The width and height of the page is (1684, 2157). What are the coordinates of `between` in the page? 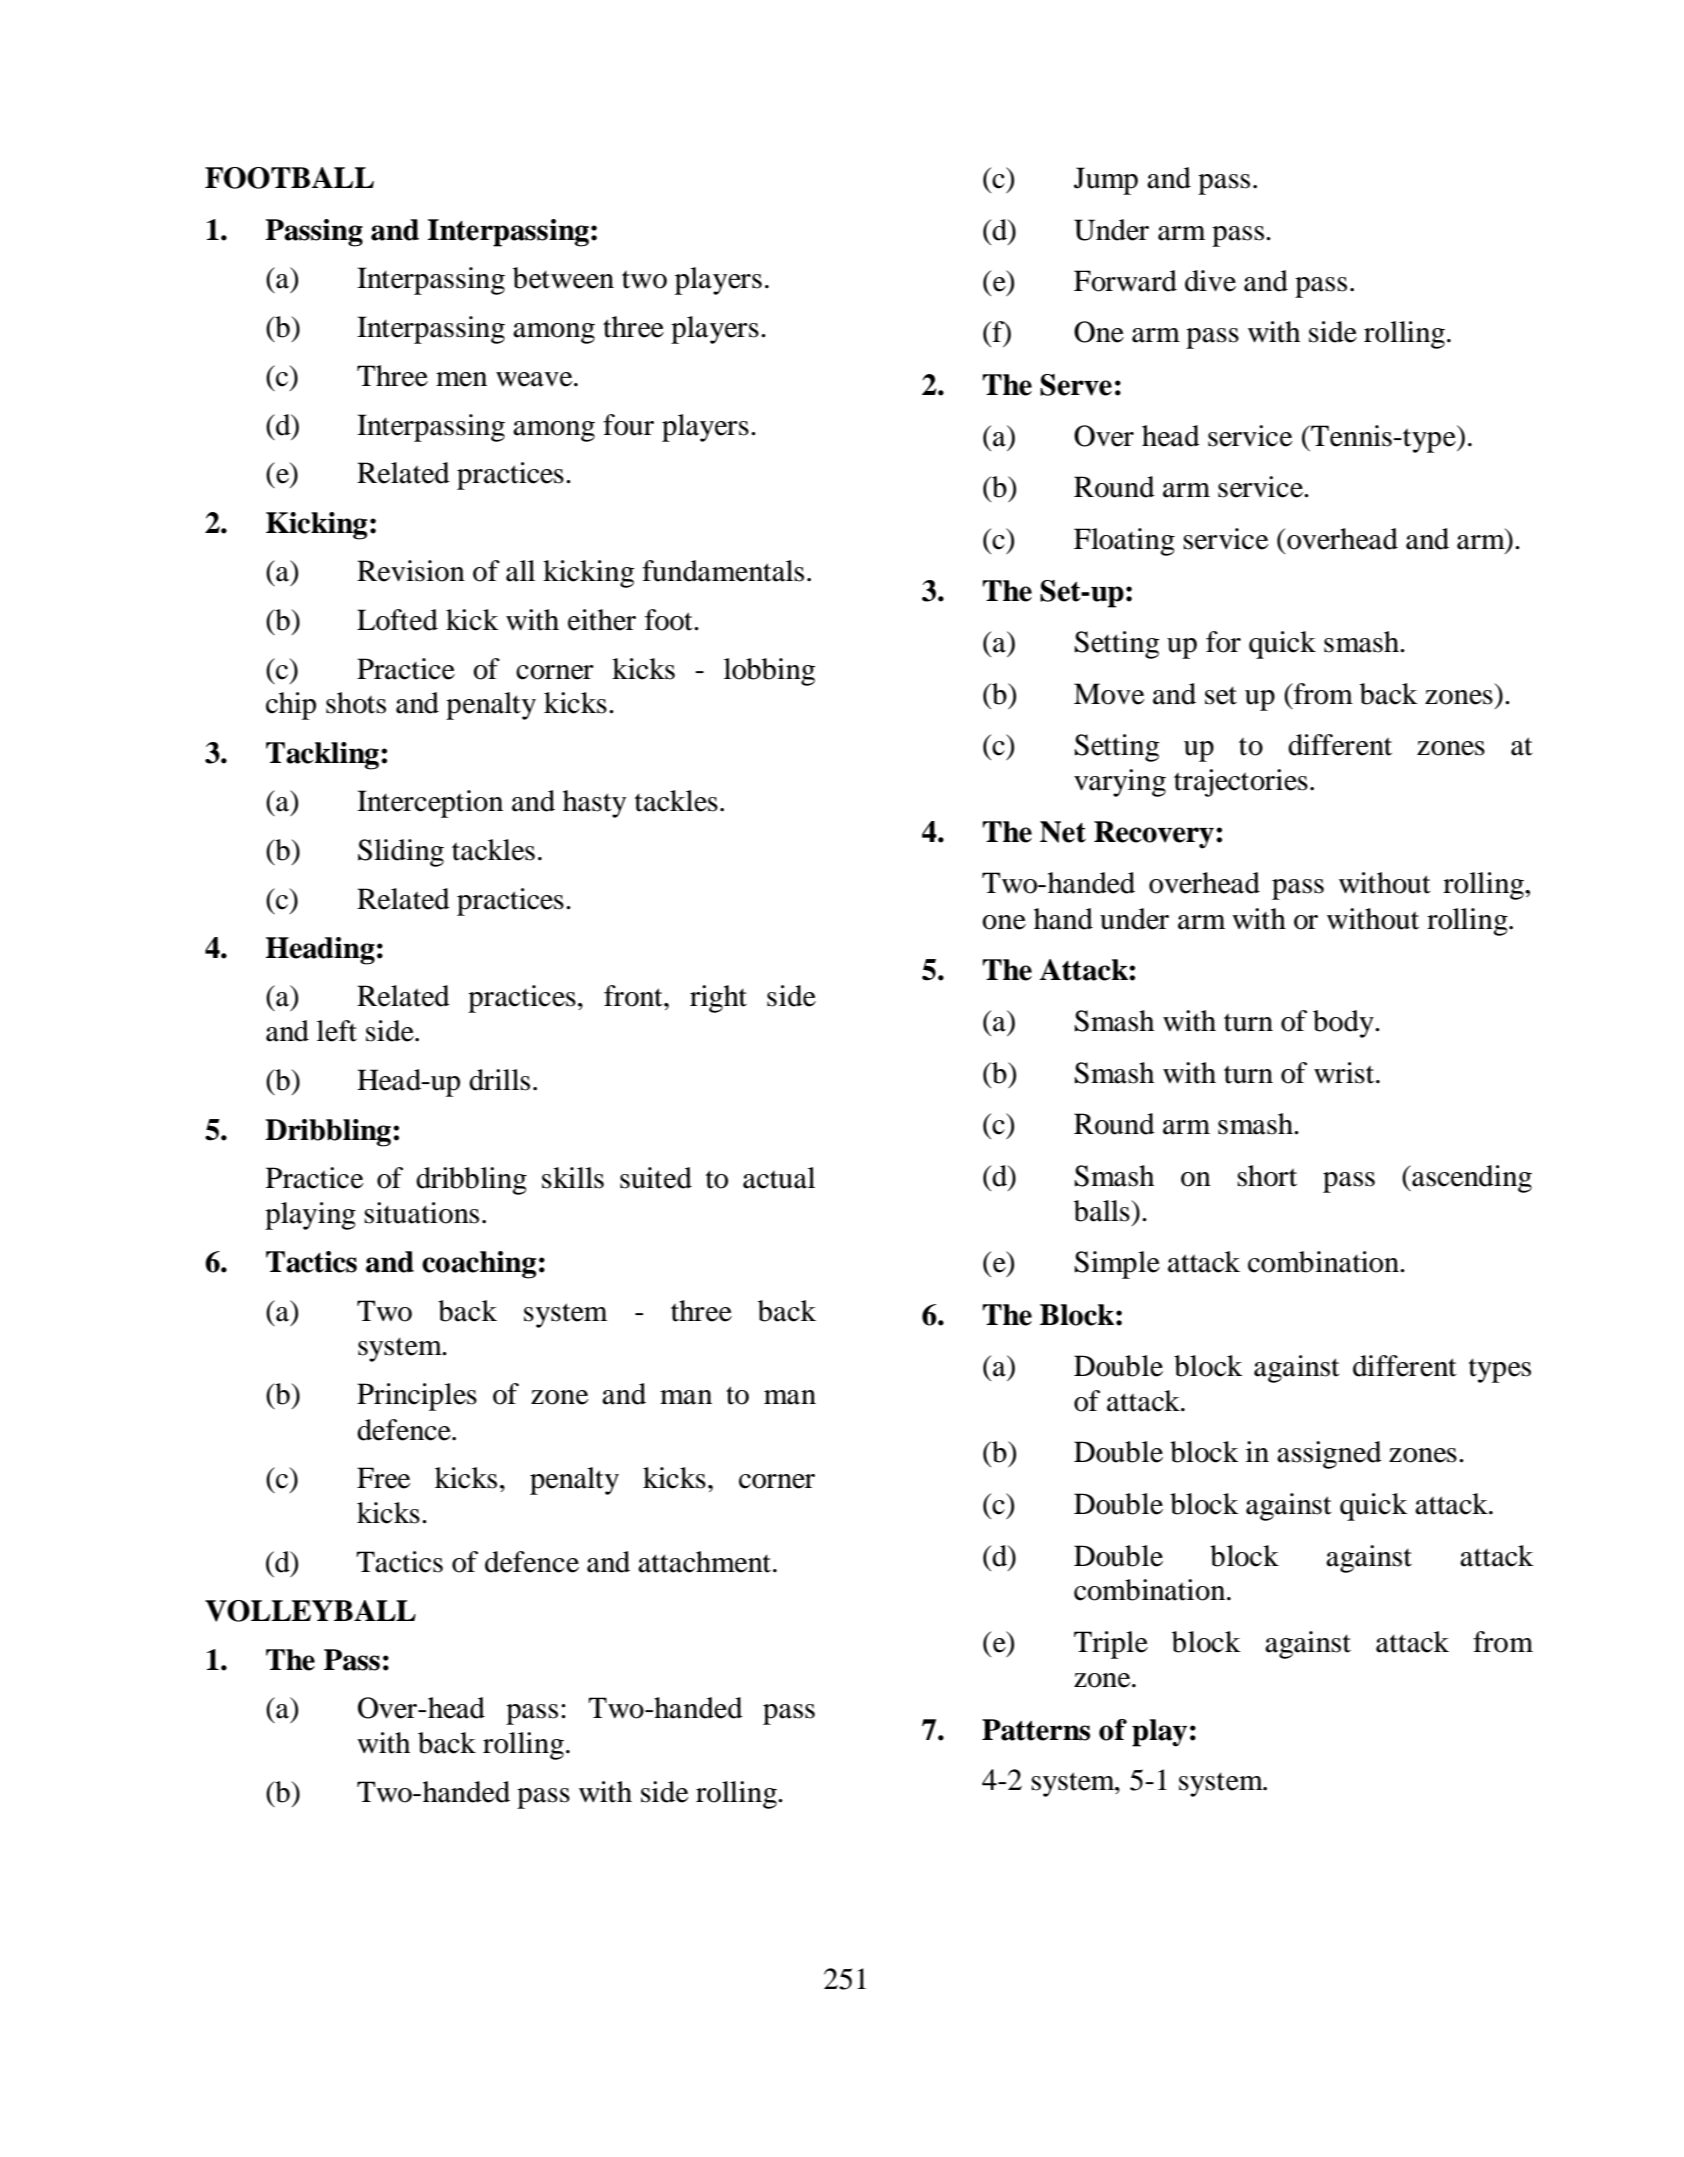 It's located at (563, 278).
